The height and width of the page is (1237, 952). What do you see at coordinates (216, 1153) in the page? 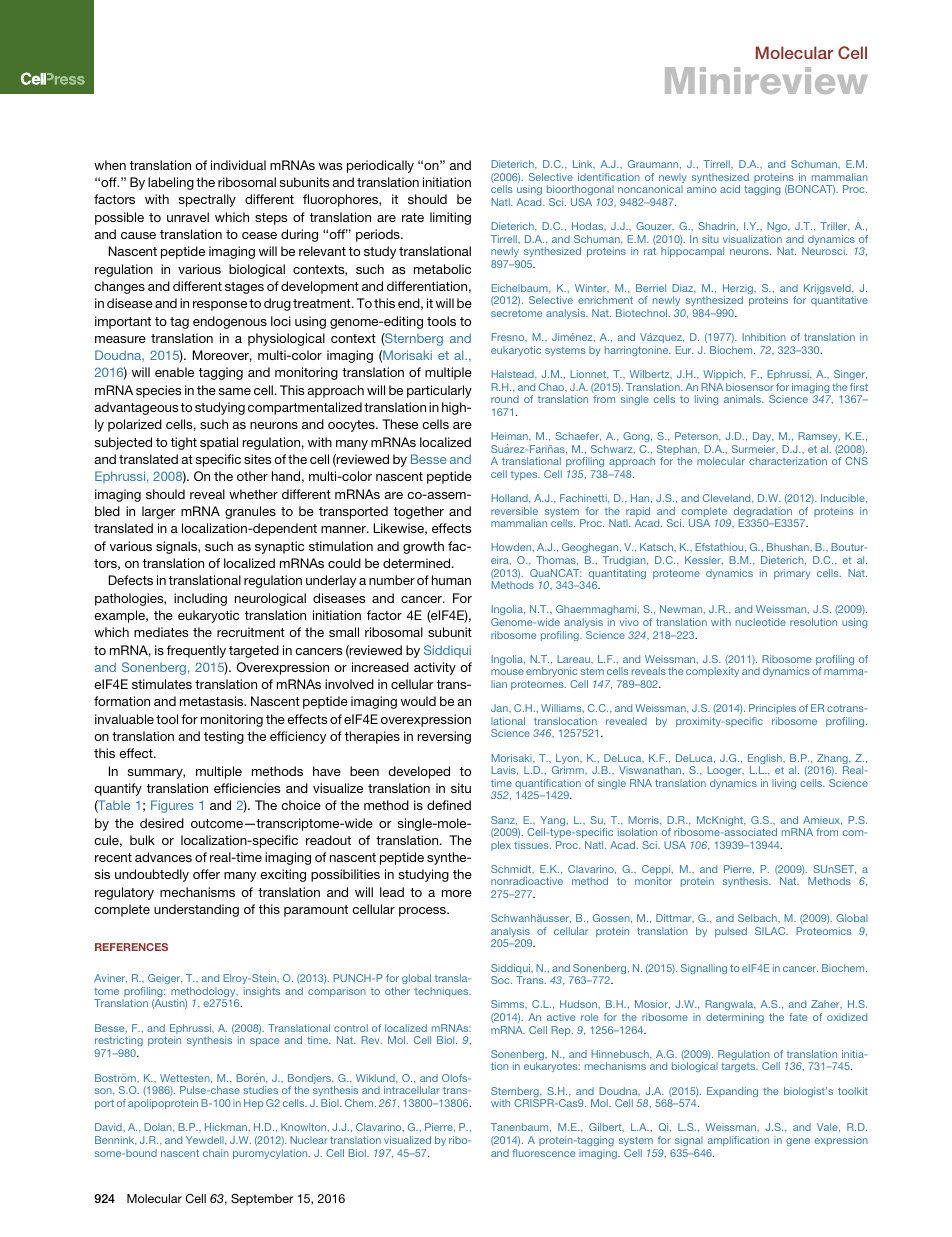
I see `chain` at bounding box center [216, 1153].
